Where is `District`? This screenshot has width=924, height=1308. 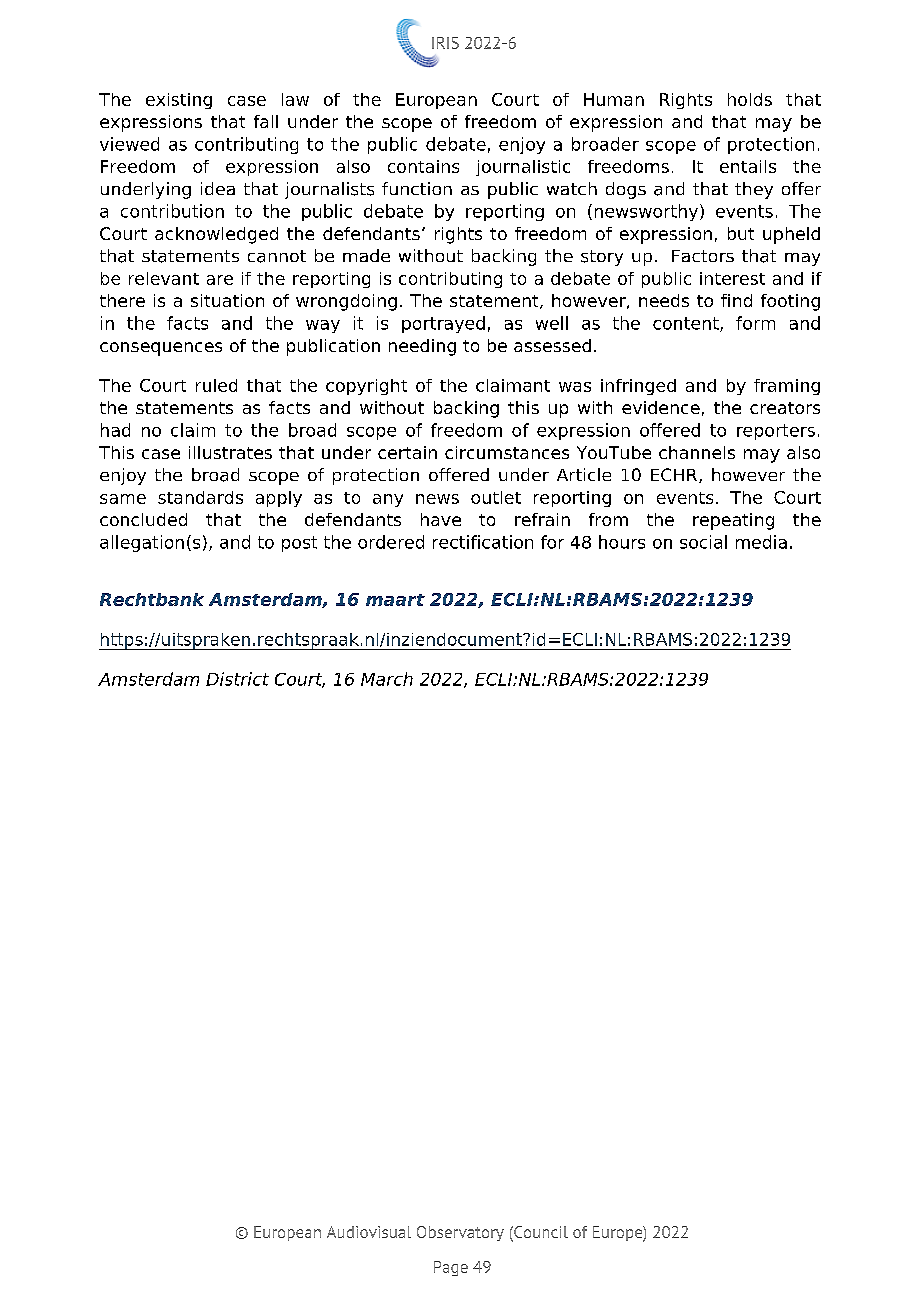
District is located at coordinates (237, 679).
